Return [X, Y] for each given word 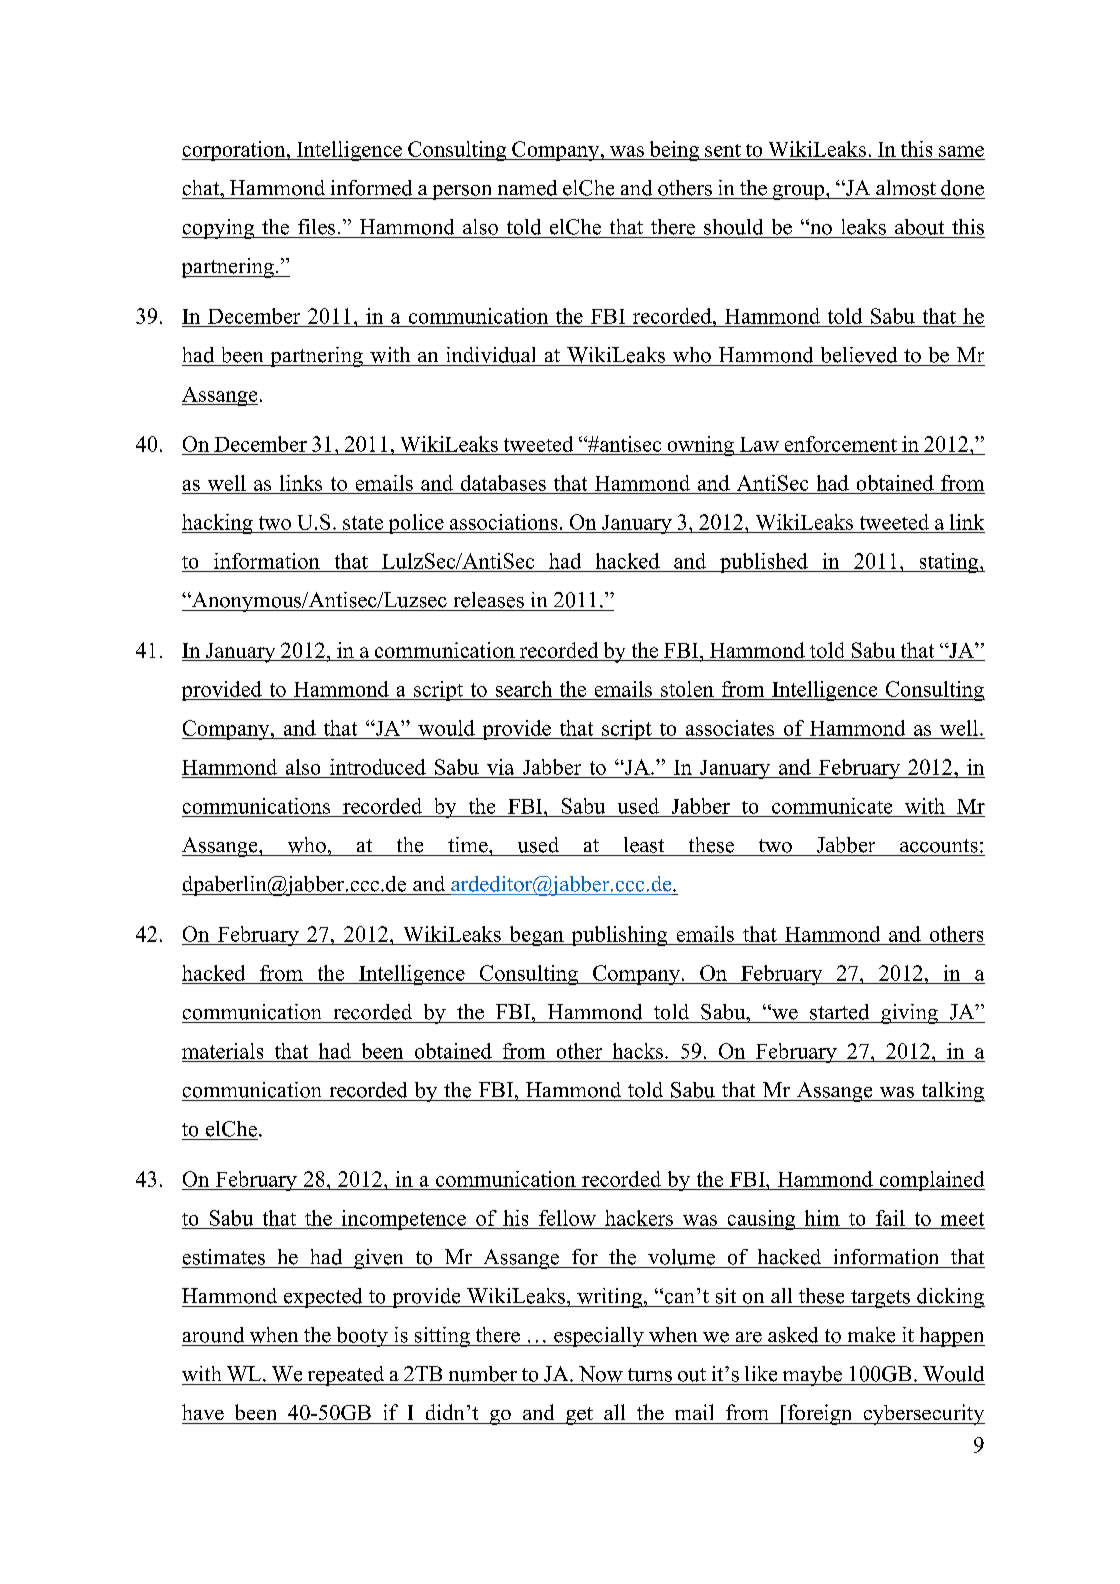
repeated [346, 1376]
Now [601, 1374]
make [871, 1335]
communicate [832, 806]
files [316, 227]
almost [906, 188]
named [527, 188]
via [500, 767]
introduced [378, 767]
